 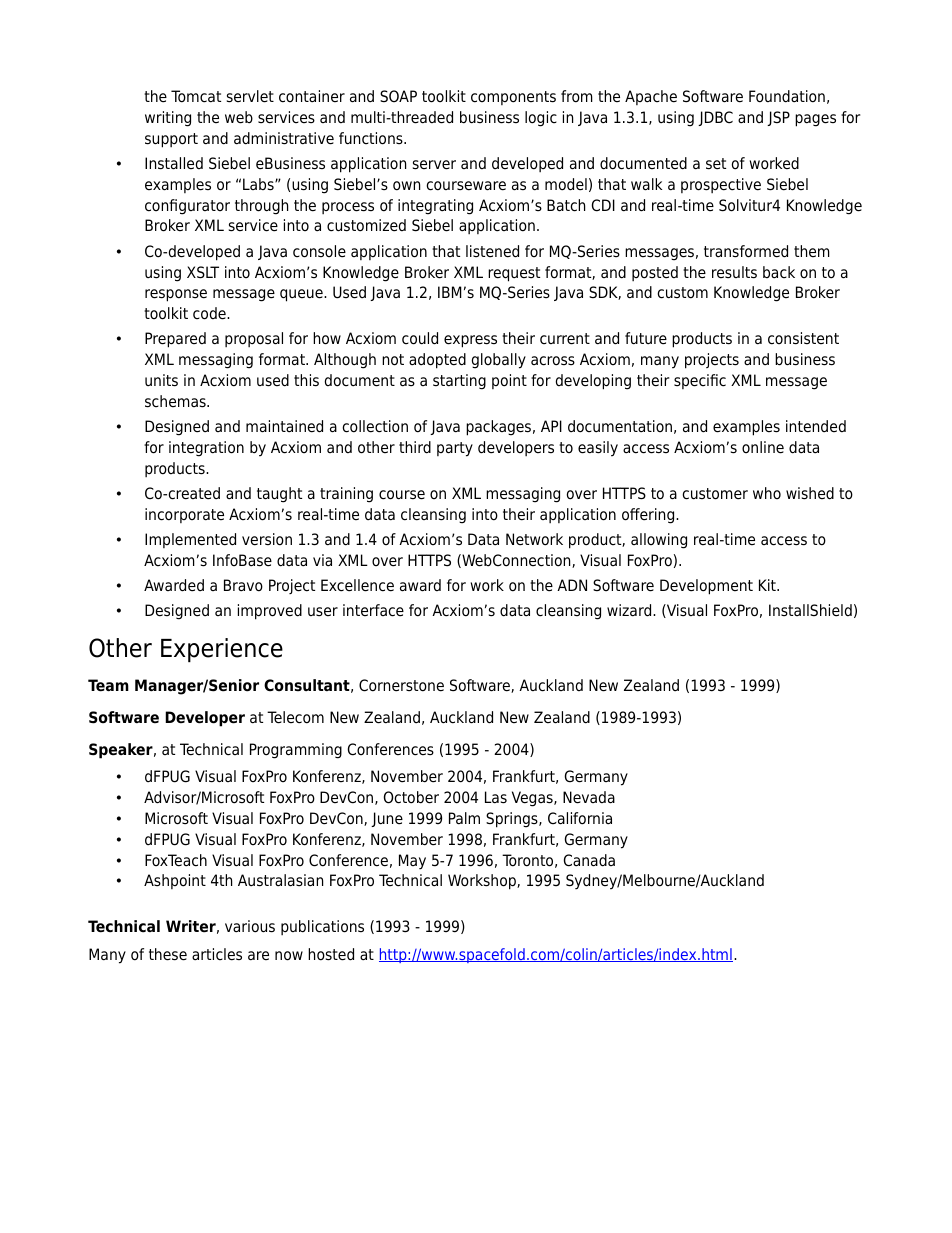 What do you see at coordinates (184, 515) in the screenshot?
I see `incorporate` at bounding box center [184, 515].
